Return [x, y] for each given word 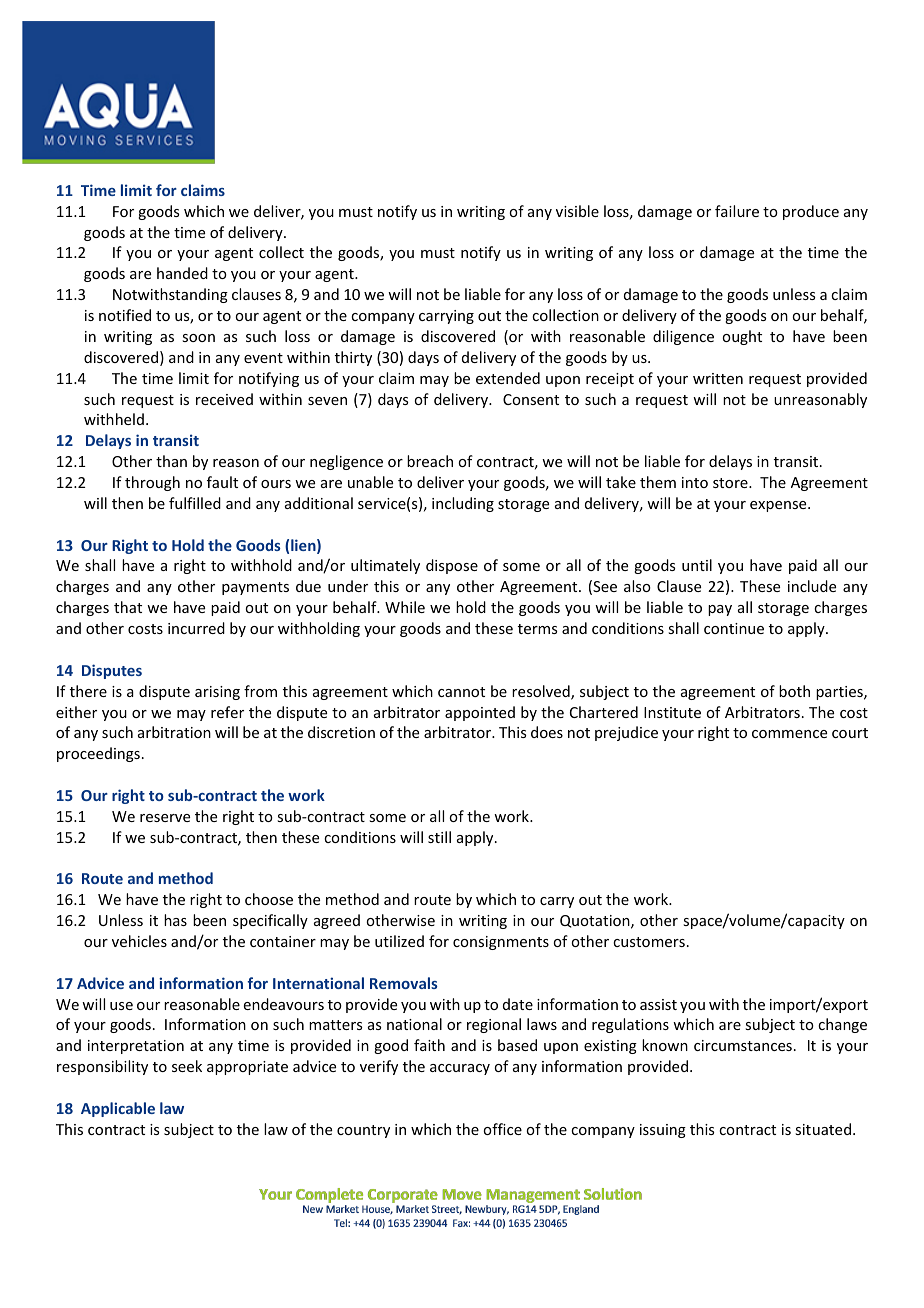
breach [430, 461]
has [175, 920]
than [171, 461]
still [439, 837]
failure [737, 211]
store [731, 483]
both [794, 691]
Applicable [118, 1109]
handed [182, 273]
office [502, 1129]
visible [577, 211]
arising [217, 693]
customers [649, 942]
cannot [461, 692]
